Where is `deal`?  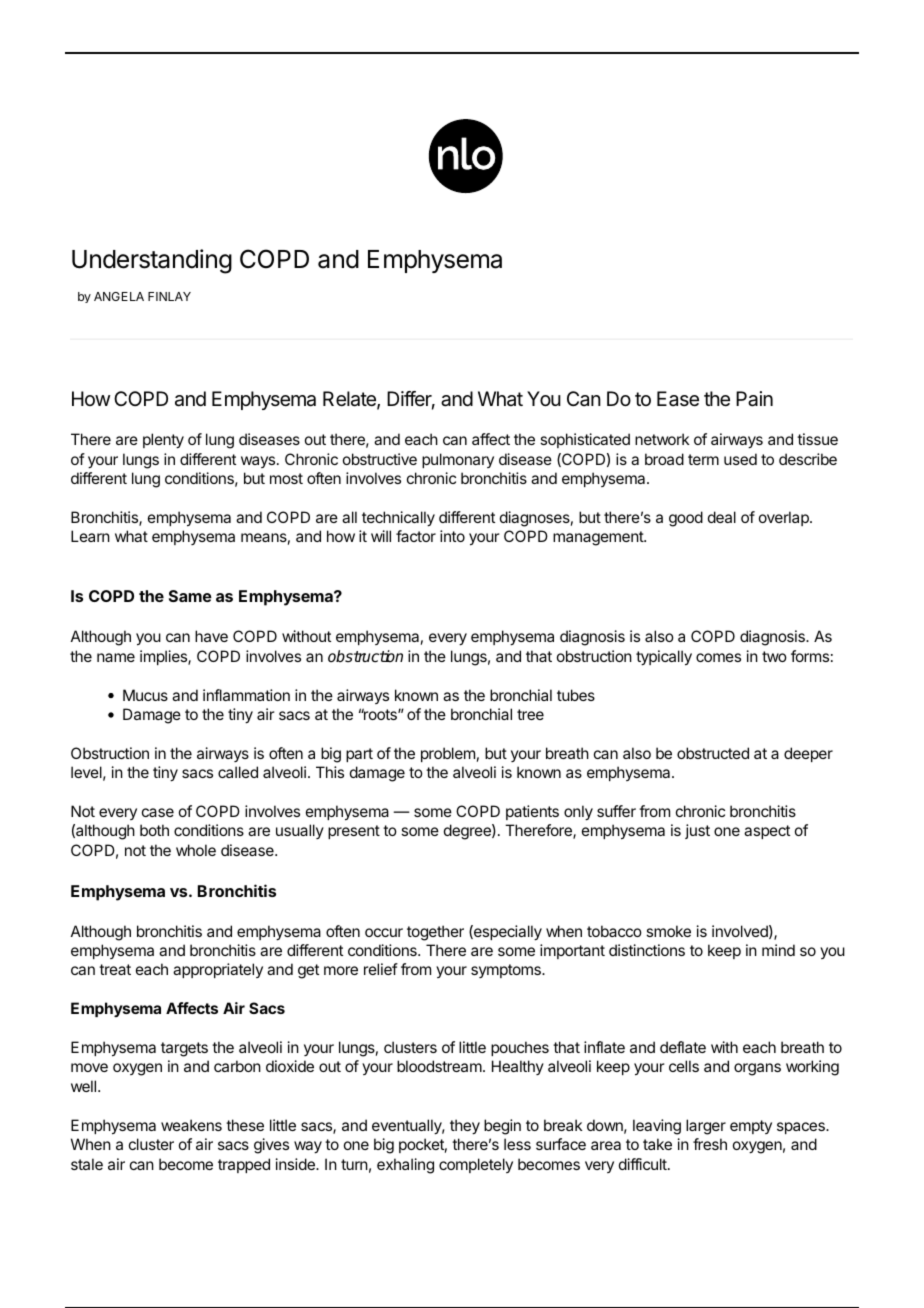
deal is located at coordinates (722, 517).
